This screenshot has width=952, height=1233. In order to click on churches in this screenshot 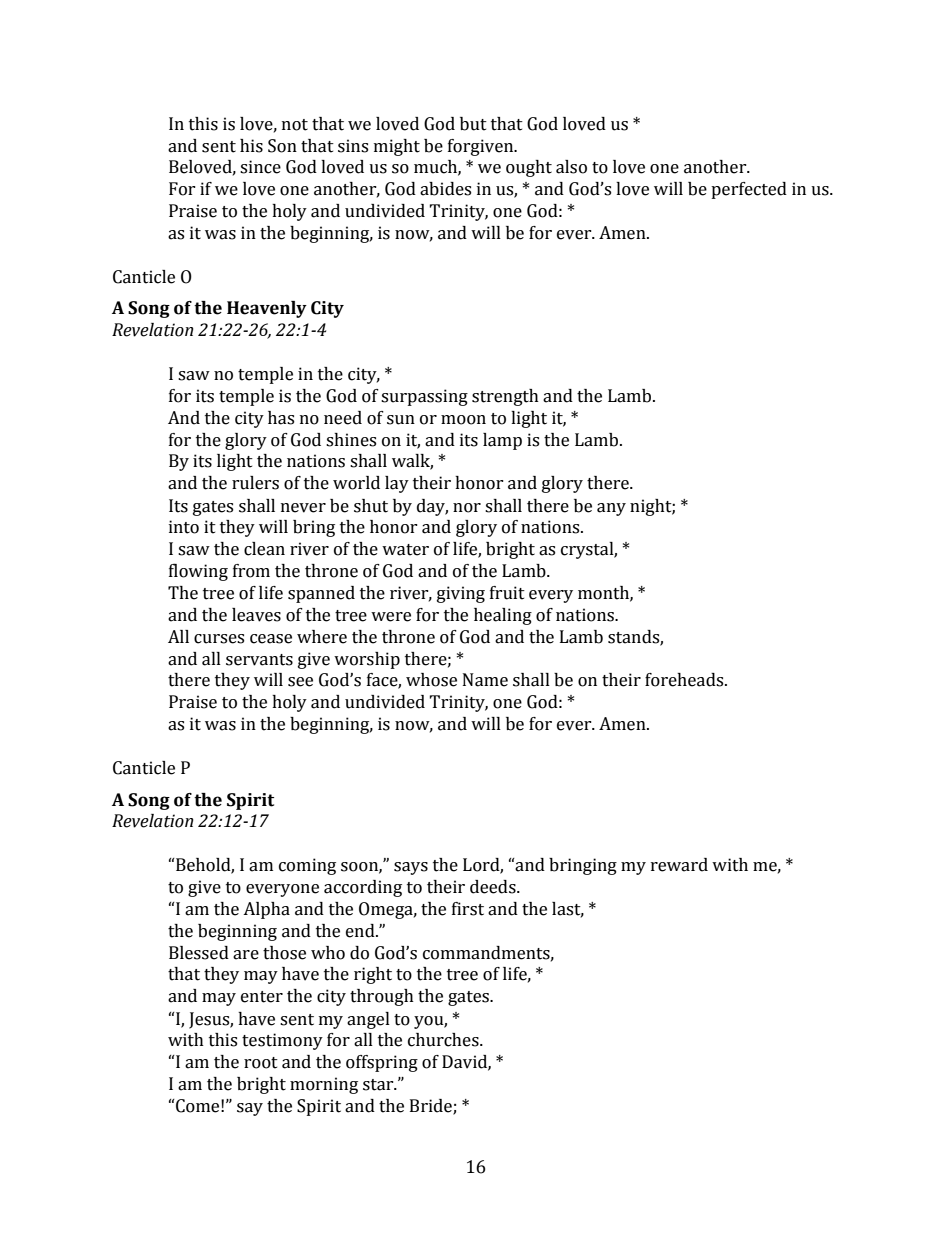, I will do `click(444, 1040)`.
